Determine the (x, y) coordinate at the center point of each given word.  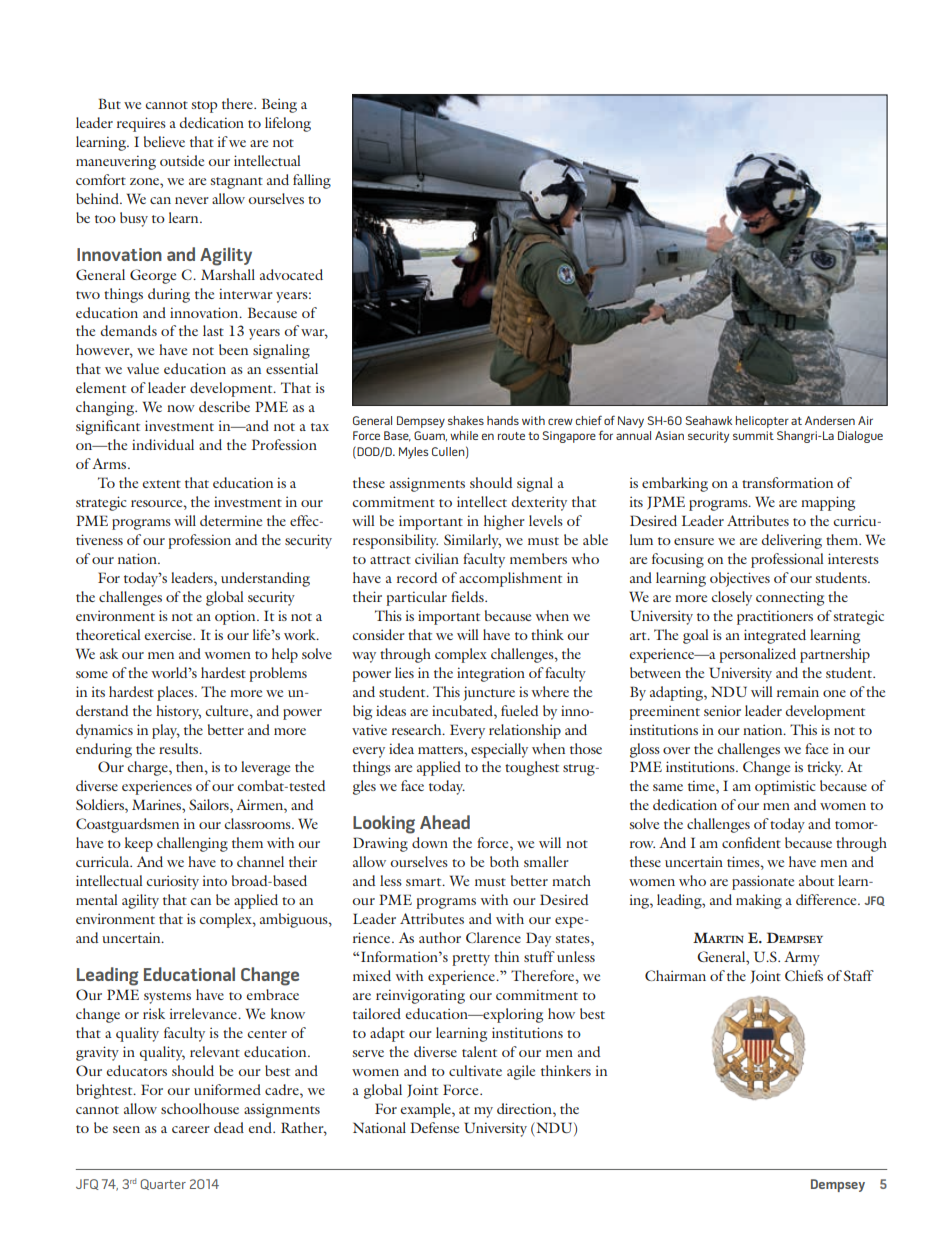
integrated (775, 636)
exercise (169, 634)
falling (312, 181)
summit (753, 435)
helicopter (762, 422)
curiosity (172, 882)
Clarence (493, 937)
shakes (466, 420)
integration (491, 674)
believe (164, 141)
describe (224, 406)
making (759, 901)
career (191, 1129)
